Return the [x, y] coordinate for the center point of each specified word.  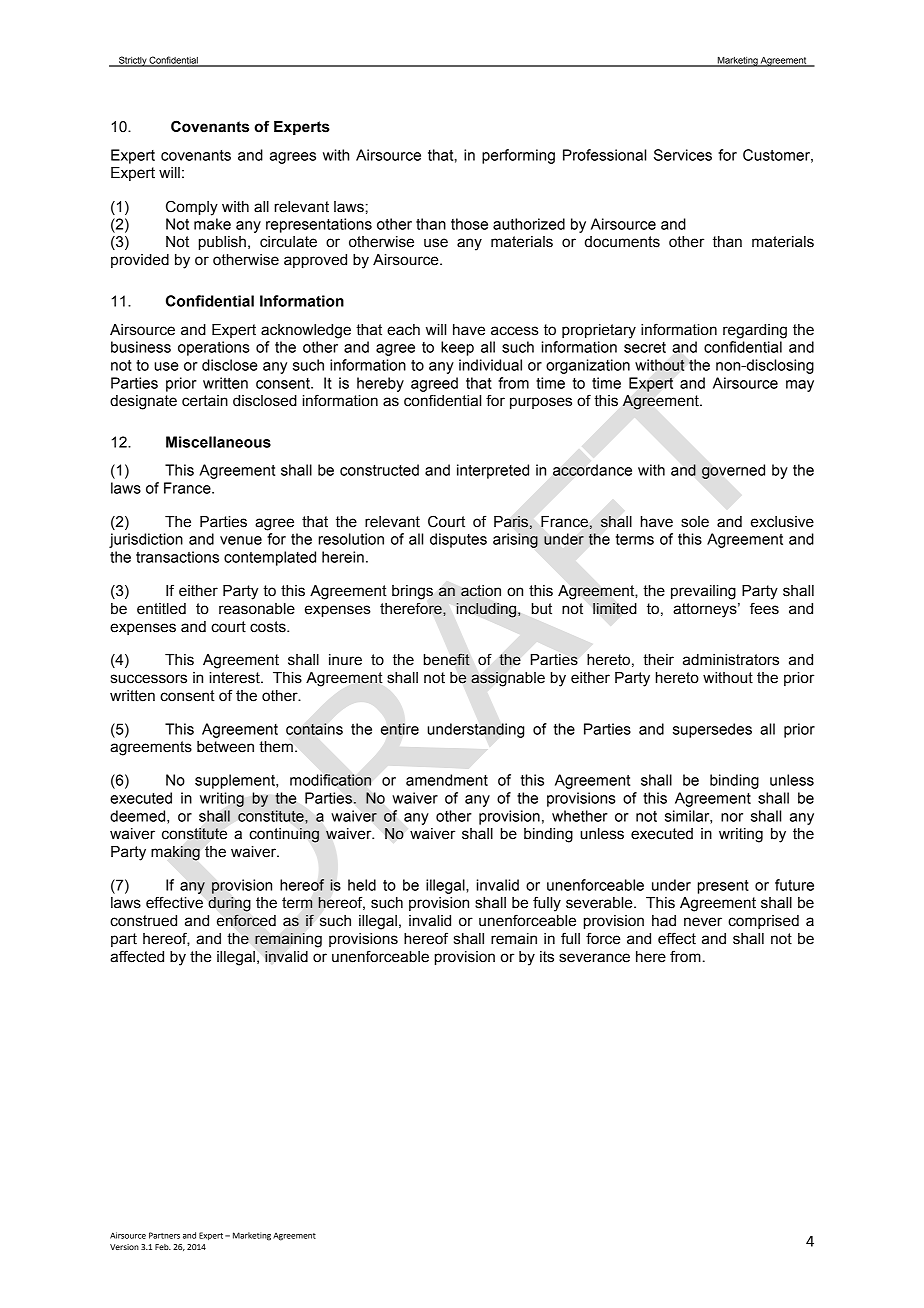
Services [683, 155]
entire [400, 729]
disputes [458, 540]
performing [518, 156]
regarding [755, 331]
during [230, 904]
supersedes [712, 730]
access [515, 331]
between [225, 747]
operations [214, 348]
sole [695, 522]
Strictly [133, 61]
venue [241, 540]
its [547, 957]
